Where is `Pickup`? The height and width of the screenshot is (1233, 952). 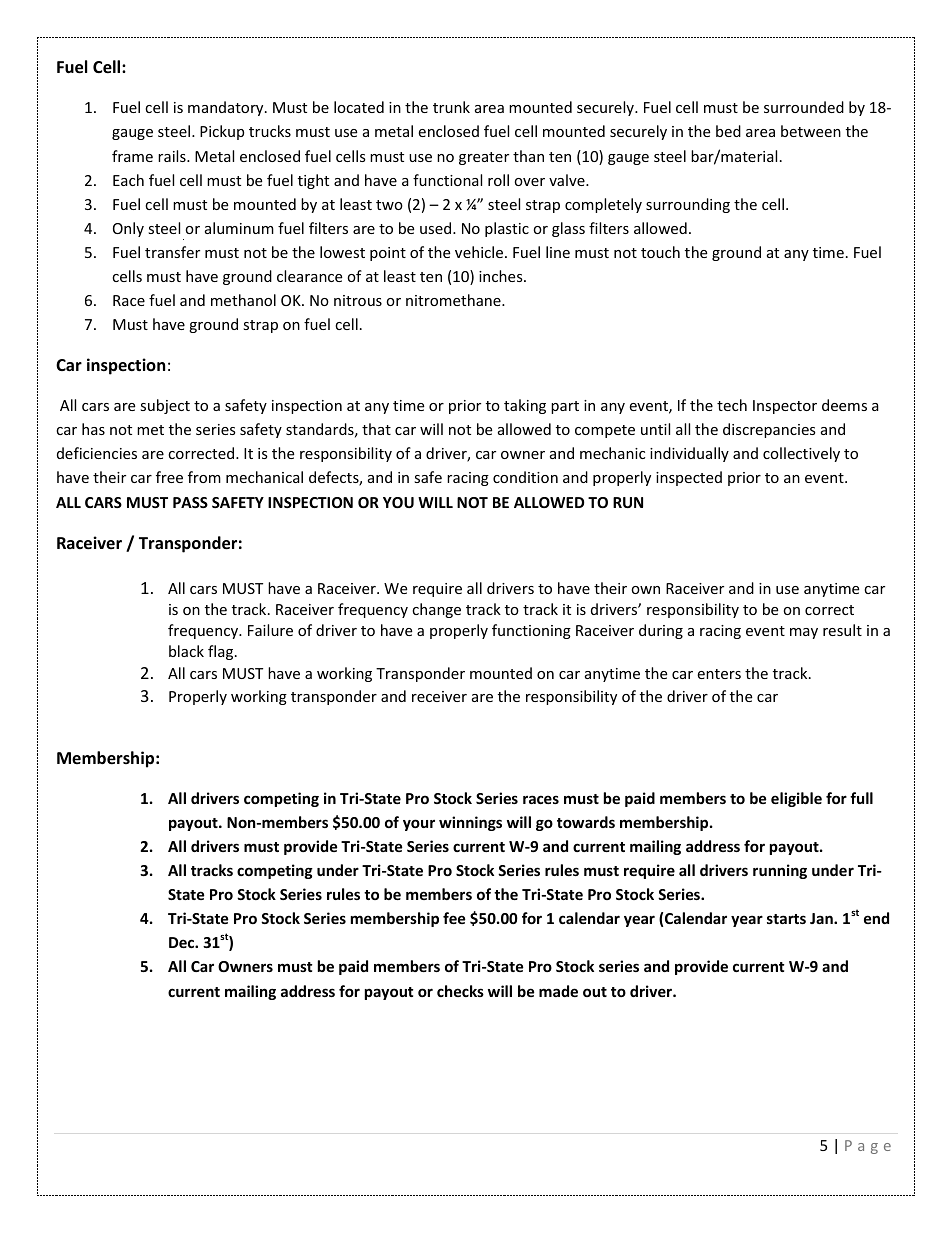 Pickup is located at coordinates (222, 132).
